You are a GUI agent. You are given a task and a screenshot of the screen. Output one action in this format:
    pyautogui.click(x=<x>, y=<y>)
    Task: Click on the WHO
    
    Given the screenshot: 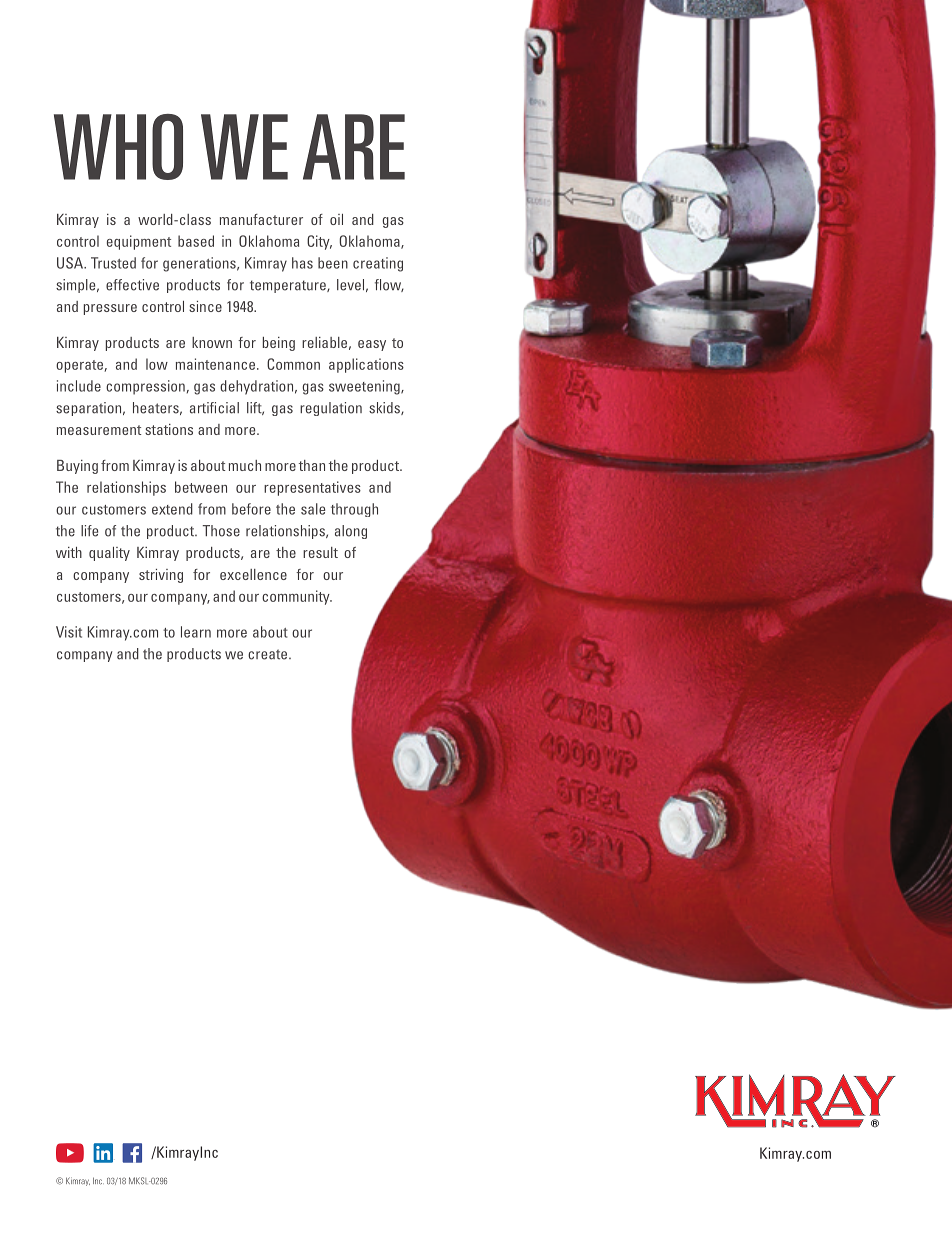 What is the action you would take?
    pyautogui.click(x=118, y=147)
